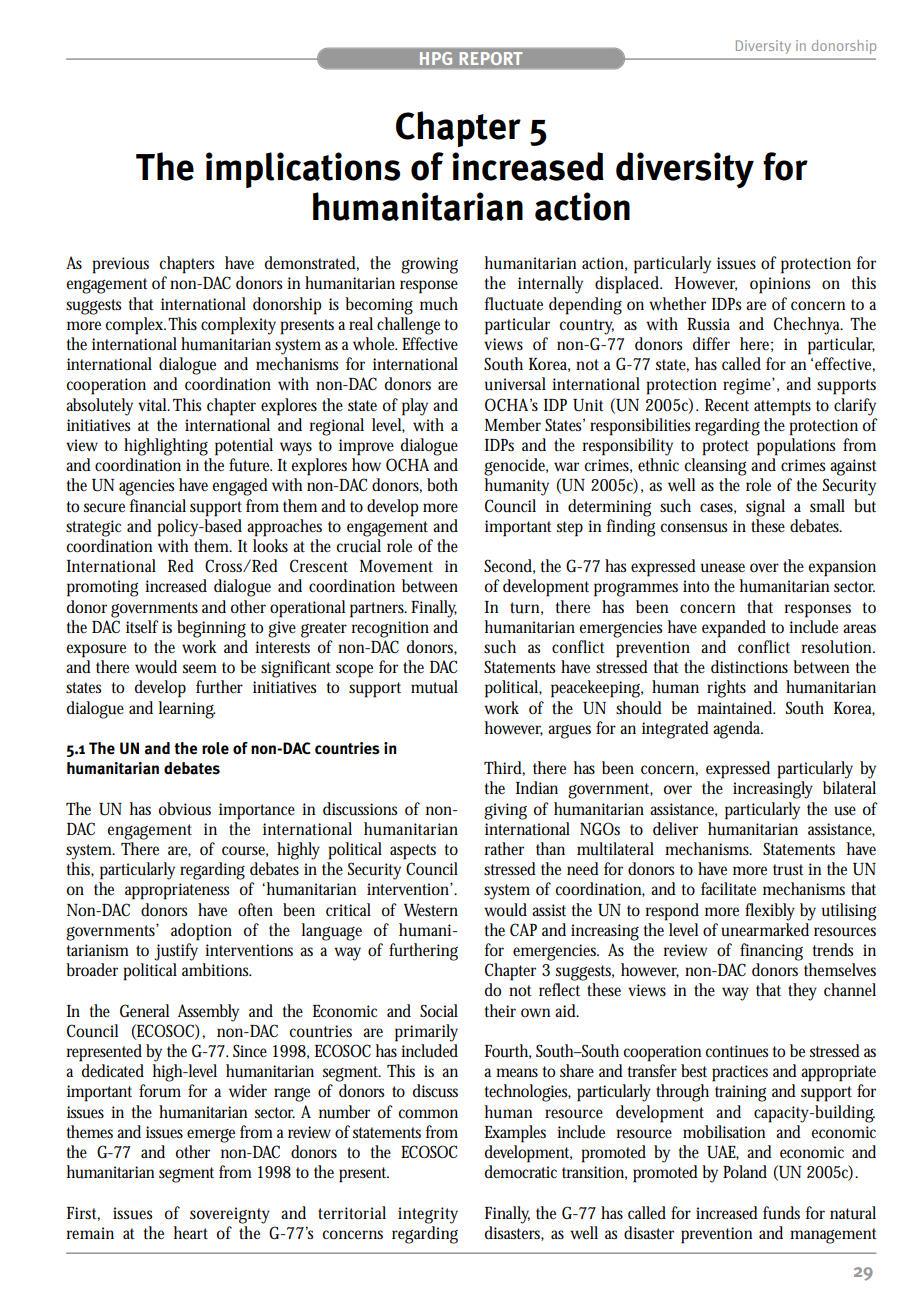 The height and width of the screenshot is (1307, 924). What do you see at coordinates (491, 58) in the screenshot?
I see `REPORT` at bounding box center [491, 58].
